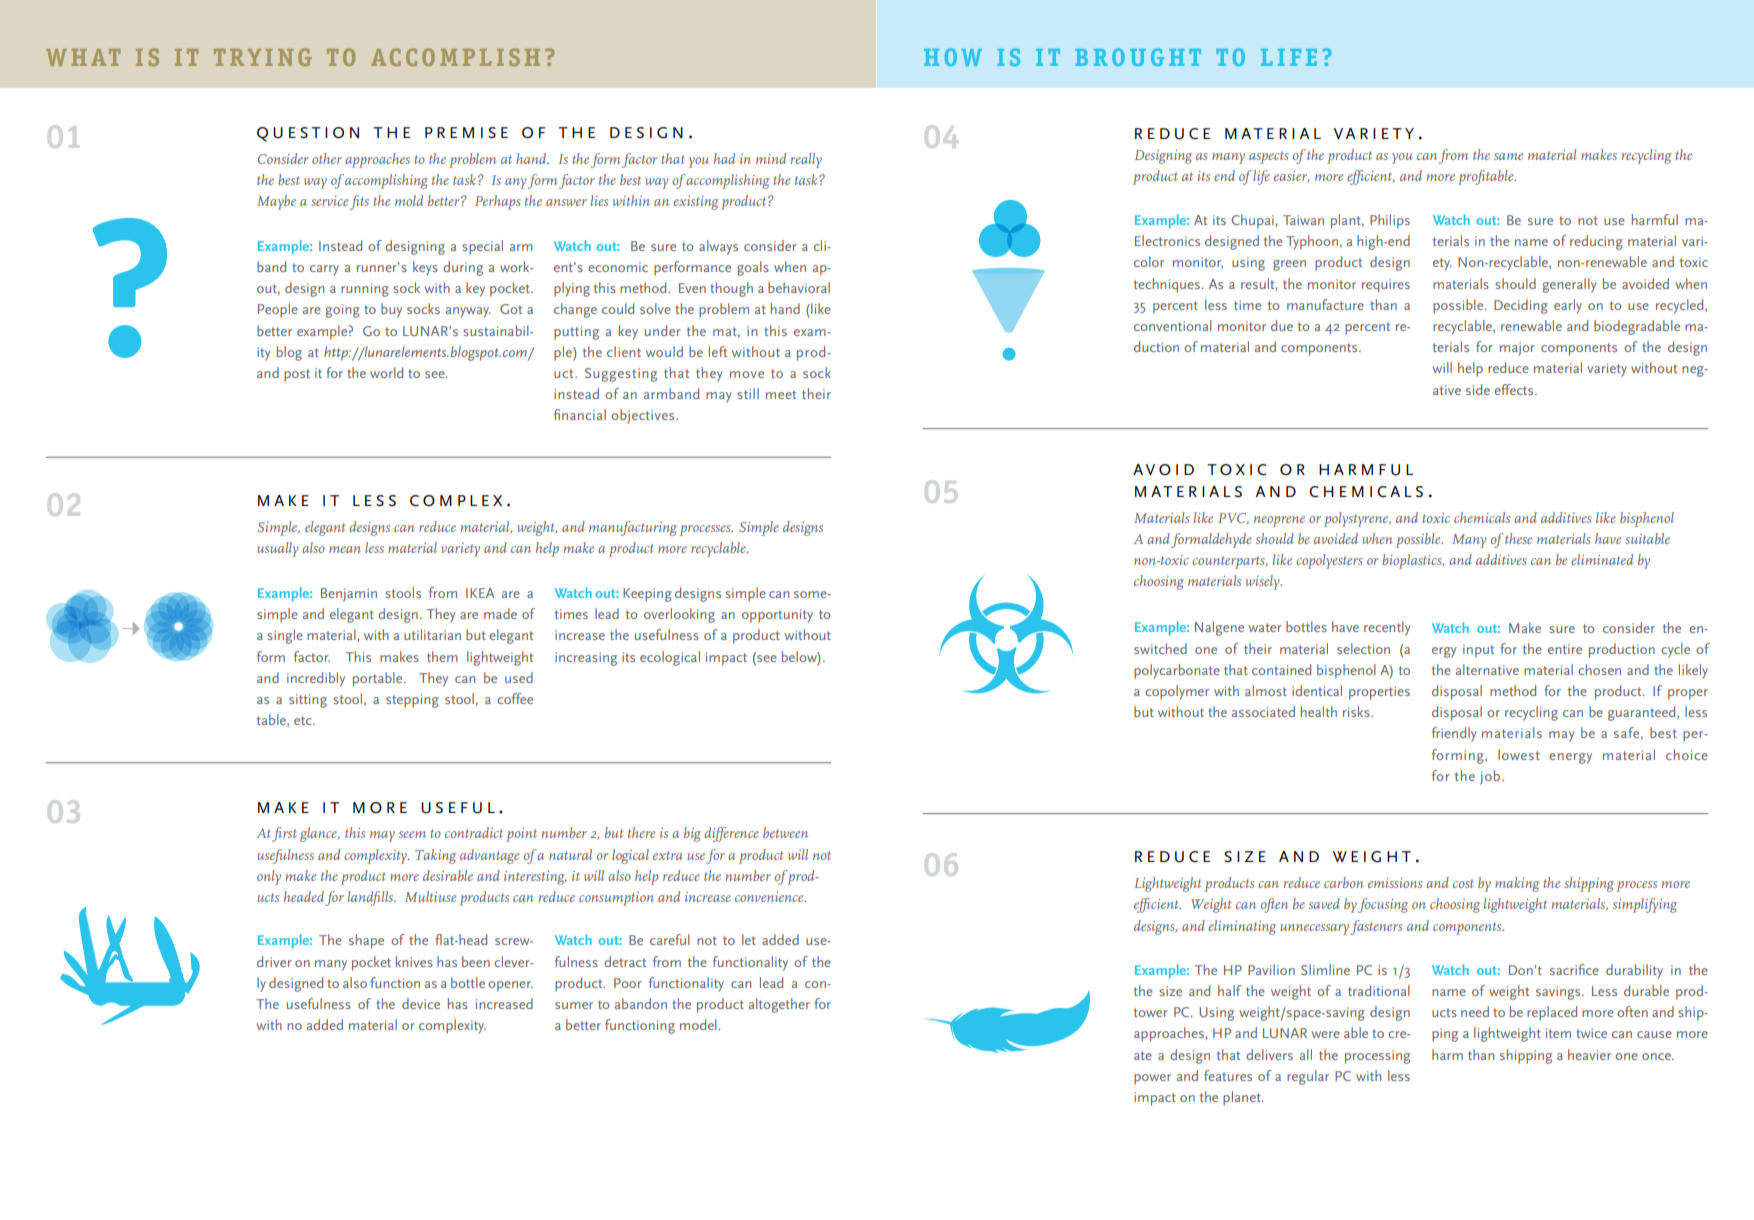 The image size is (1754, 1220). What do you see at coordinates (515, 698) in the screenshot?
I see `coffee` at bounding box center [515, 698].
